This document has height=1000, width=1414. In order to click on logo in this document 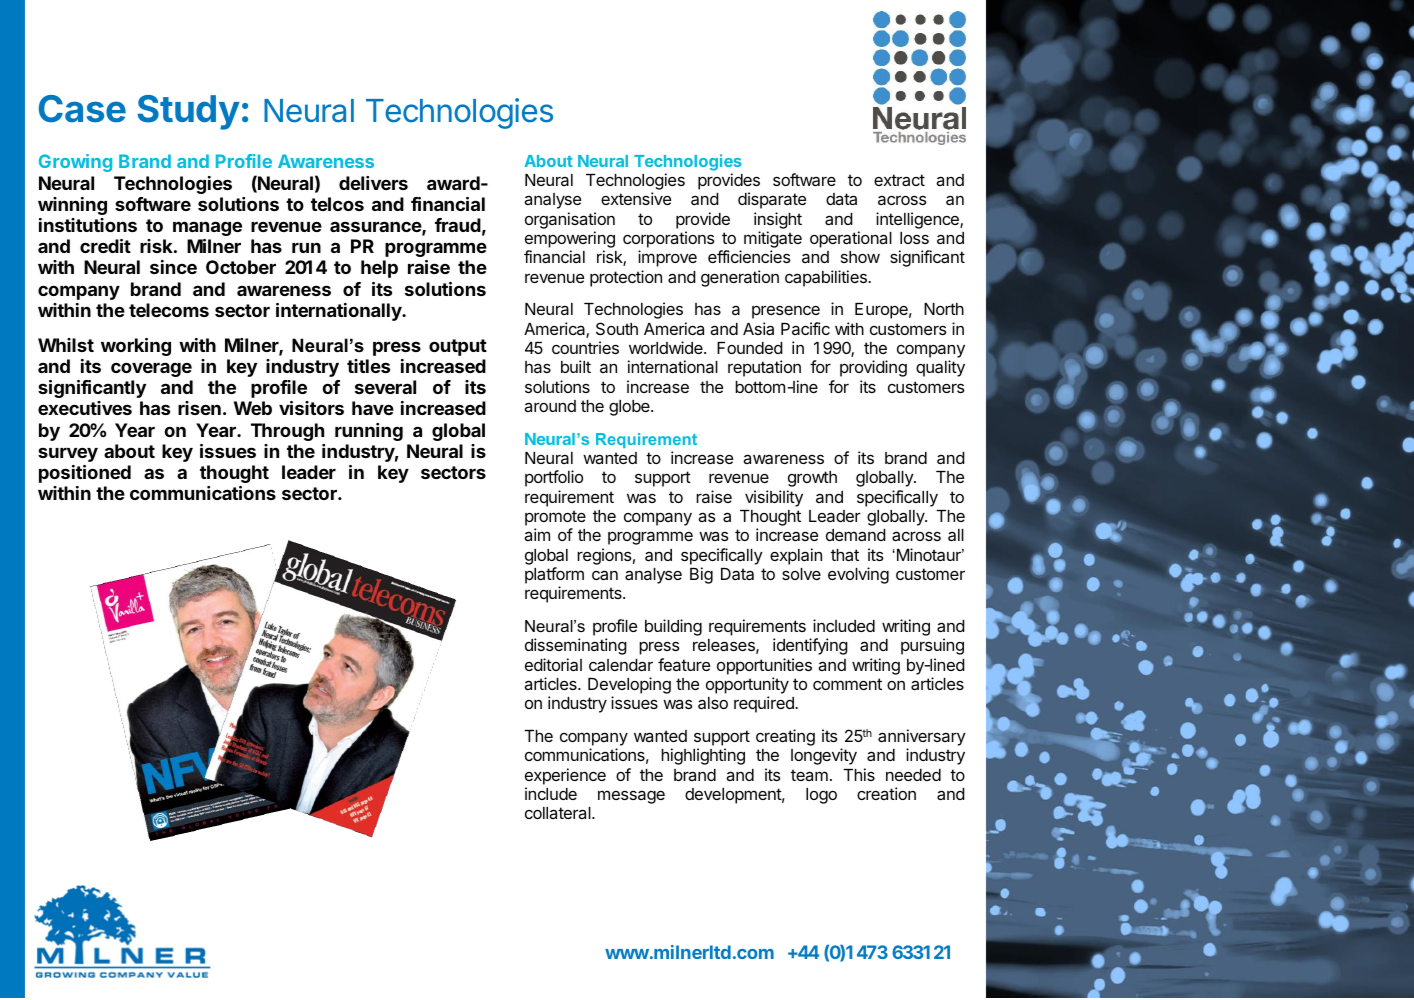, I will do `click(821, 796)`.
